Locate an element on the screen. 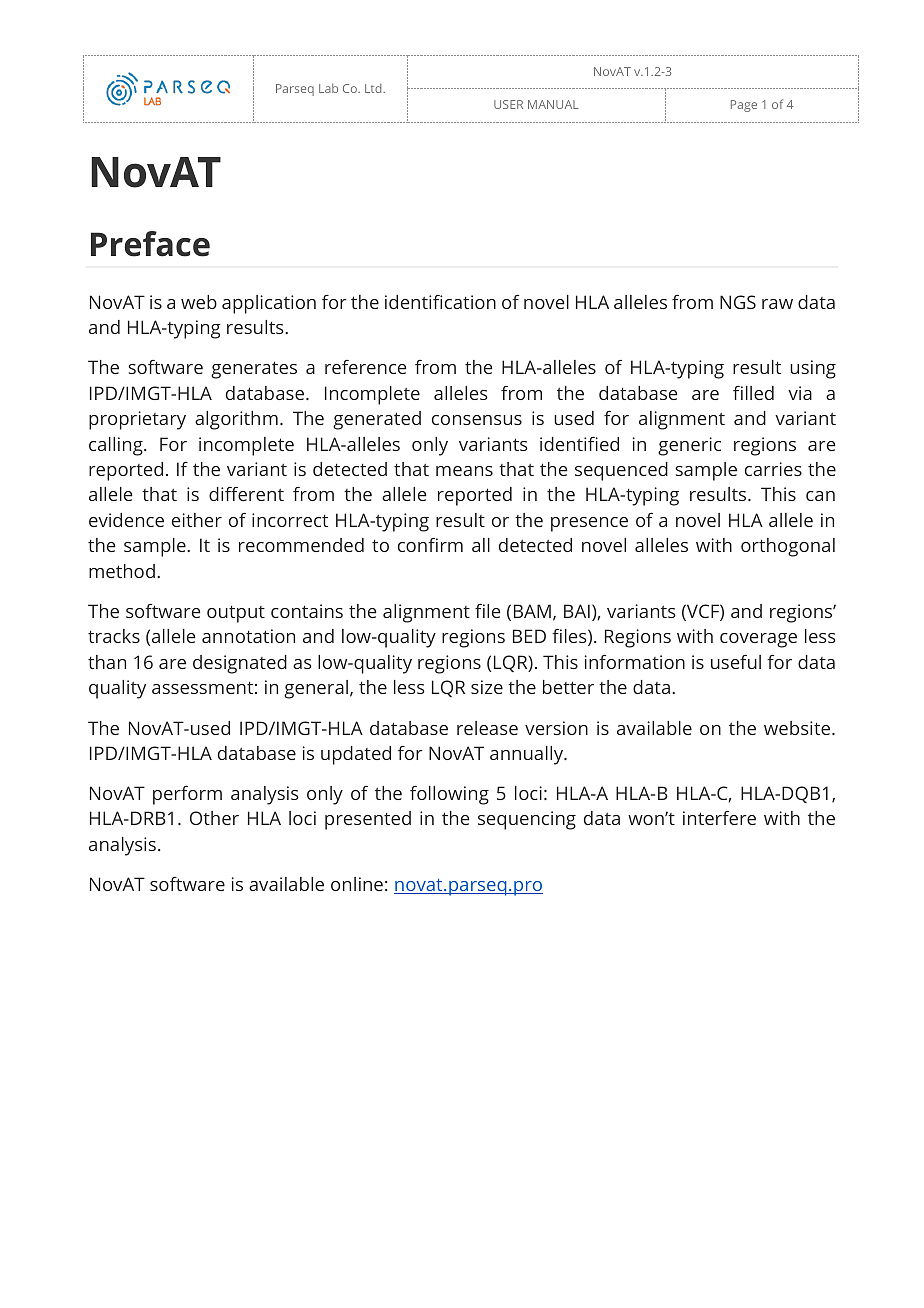  designated is located at coordinates (240, 664).
